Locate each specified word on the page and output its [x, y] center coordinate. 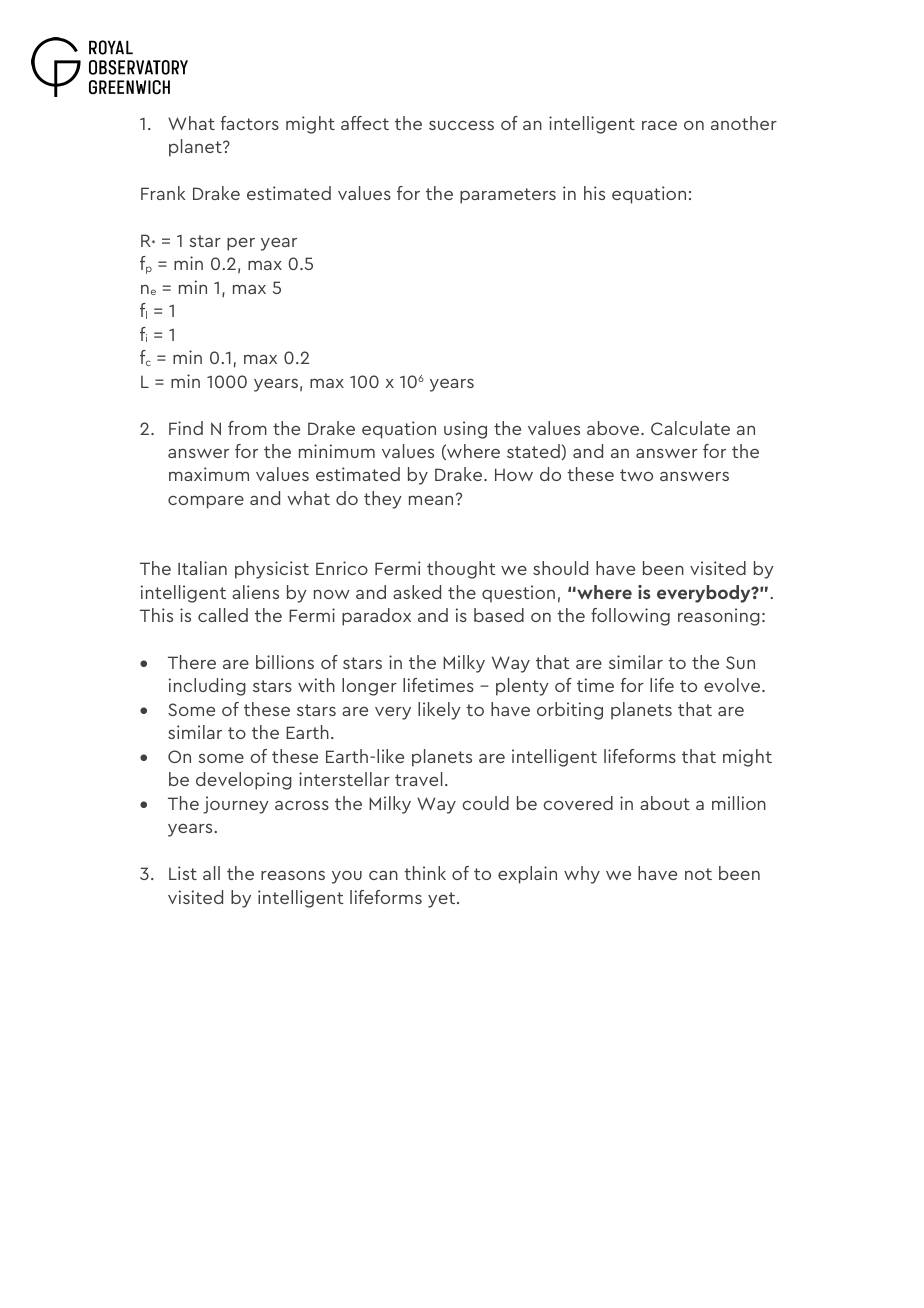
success [461, 125]
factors [250, 123]
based [499, 615]
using [465, 430]
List [183, 873]
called [223, 615]
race [659, 125]
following [630, 617]
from [247, 428]
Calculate [690, 428]
